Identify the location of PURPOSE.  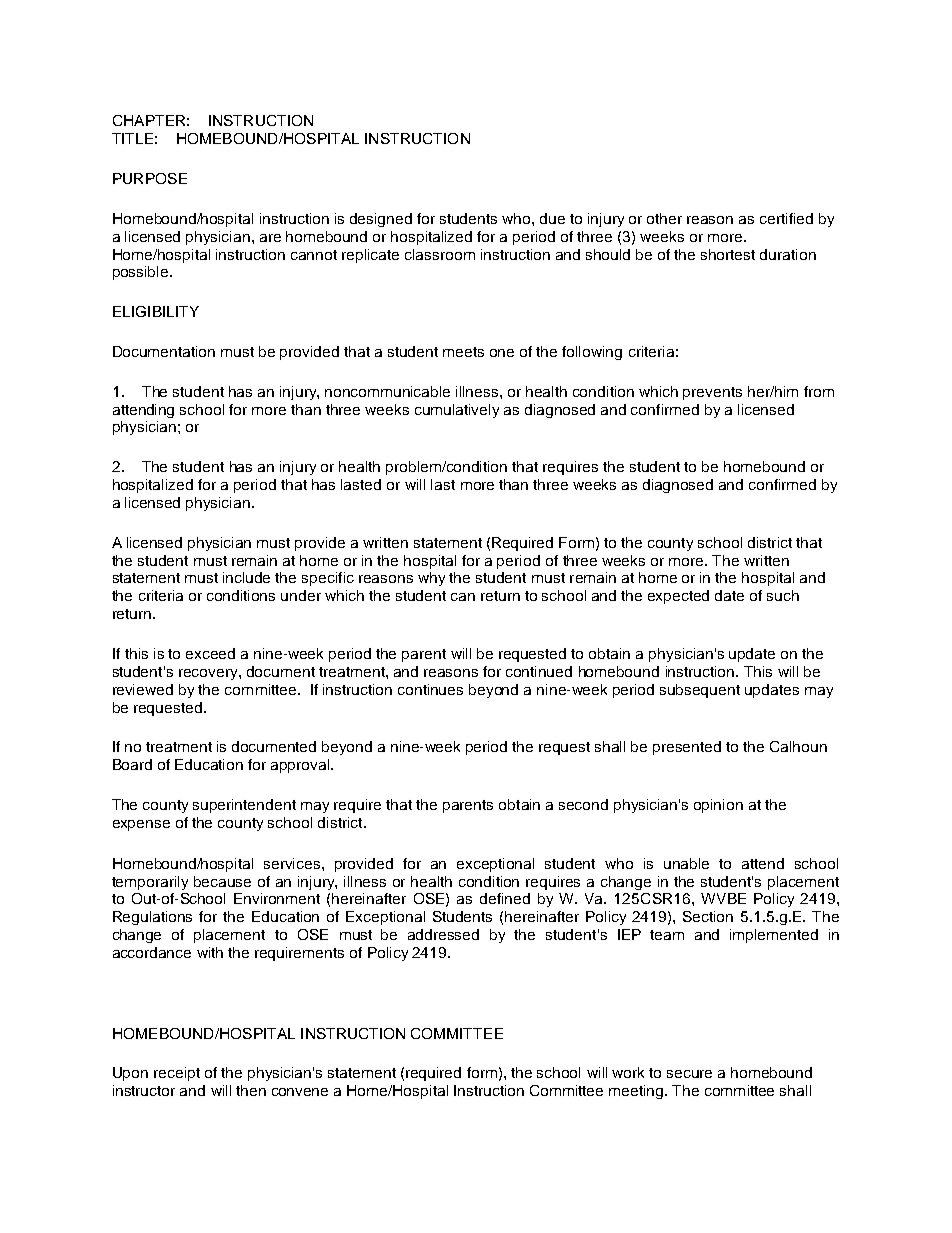
(150, 178).
